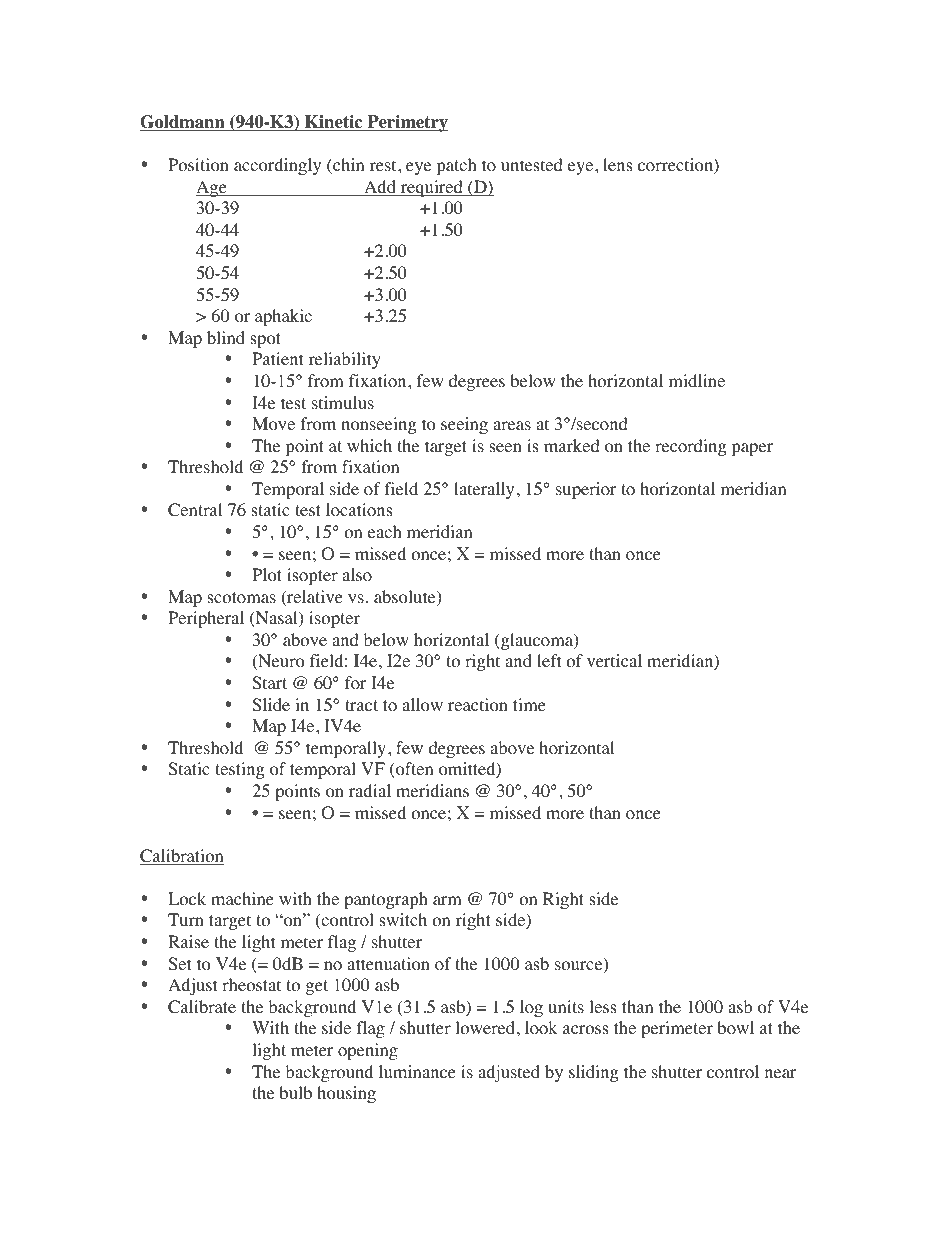 The image size is (952, 1233). I want to click on bulb, so click(295, 1092).
